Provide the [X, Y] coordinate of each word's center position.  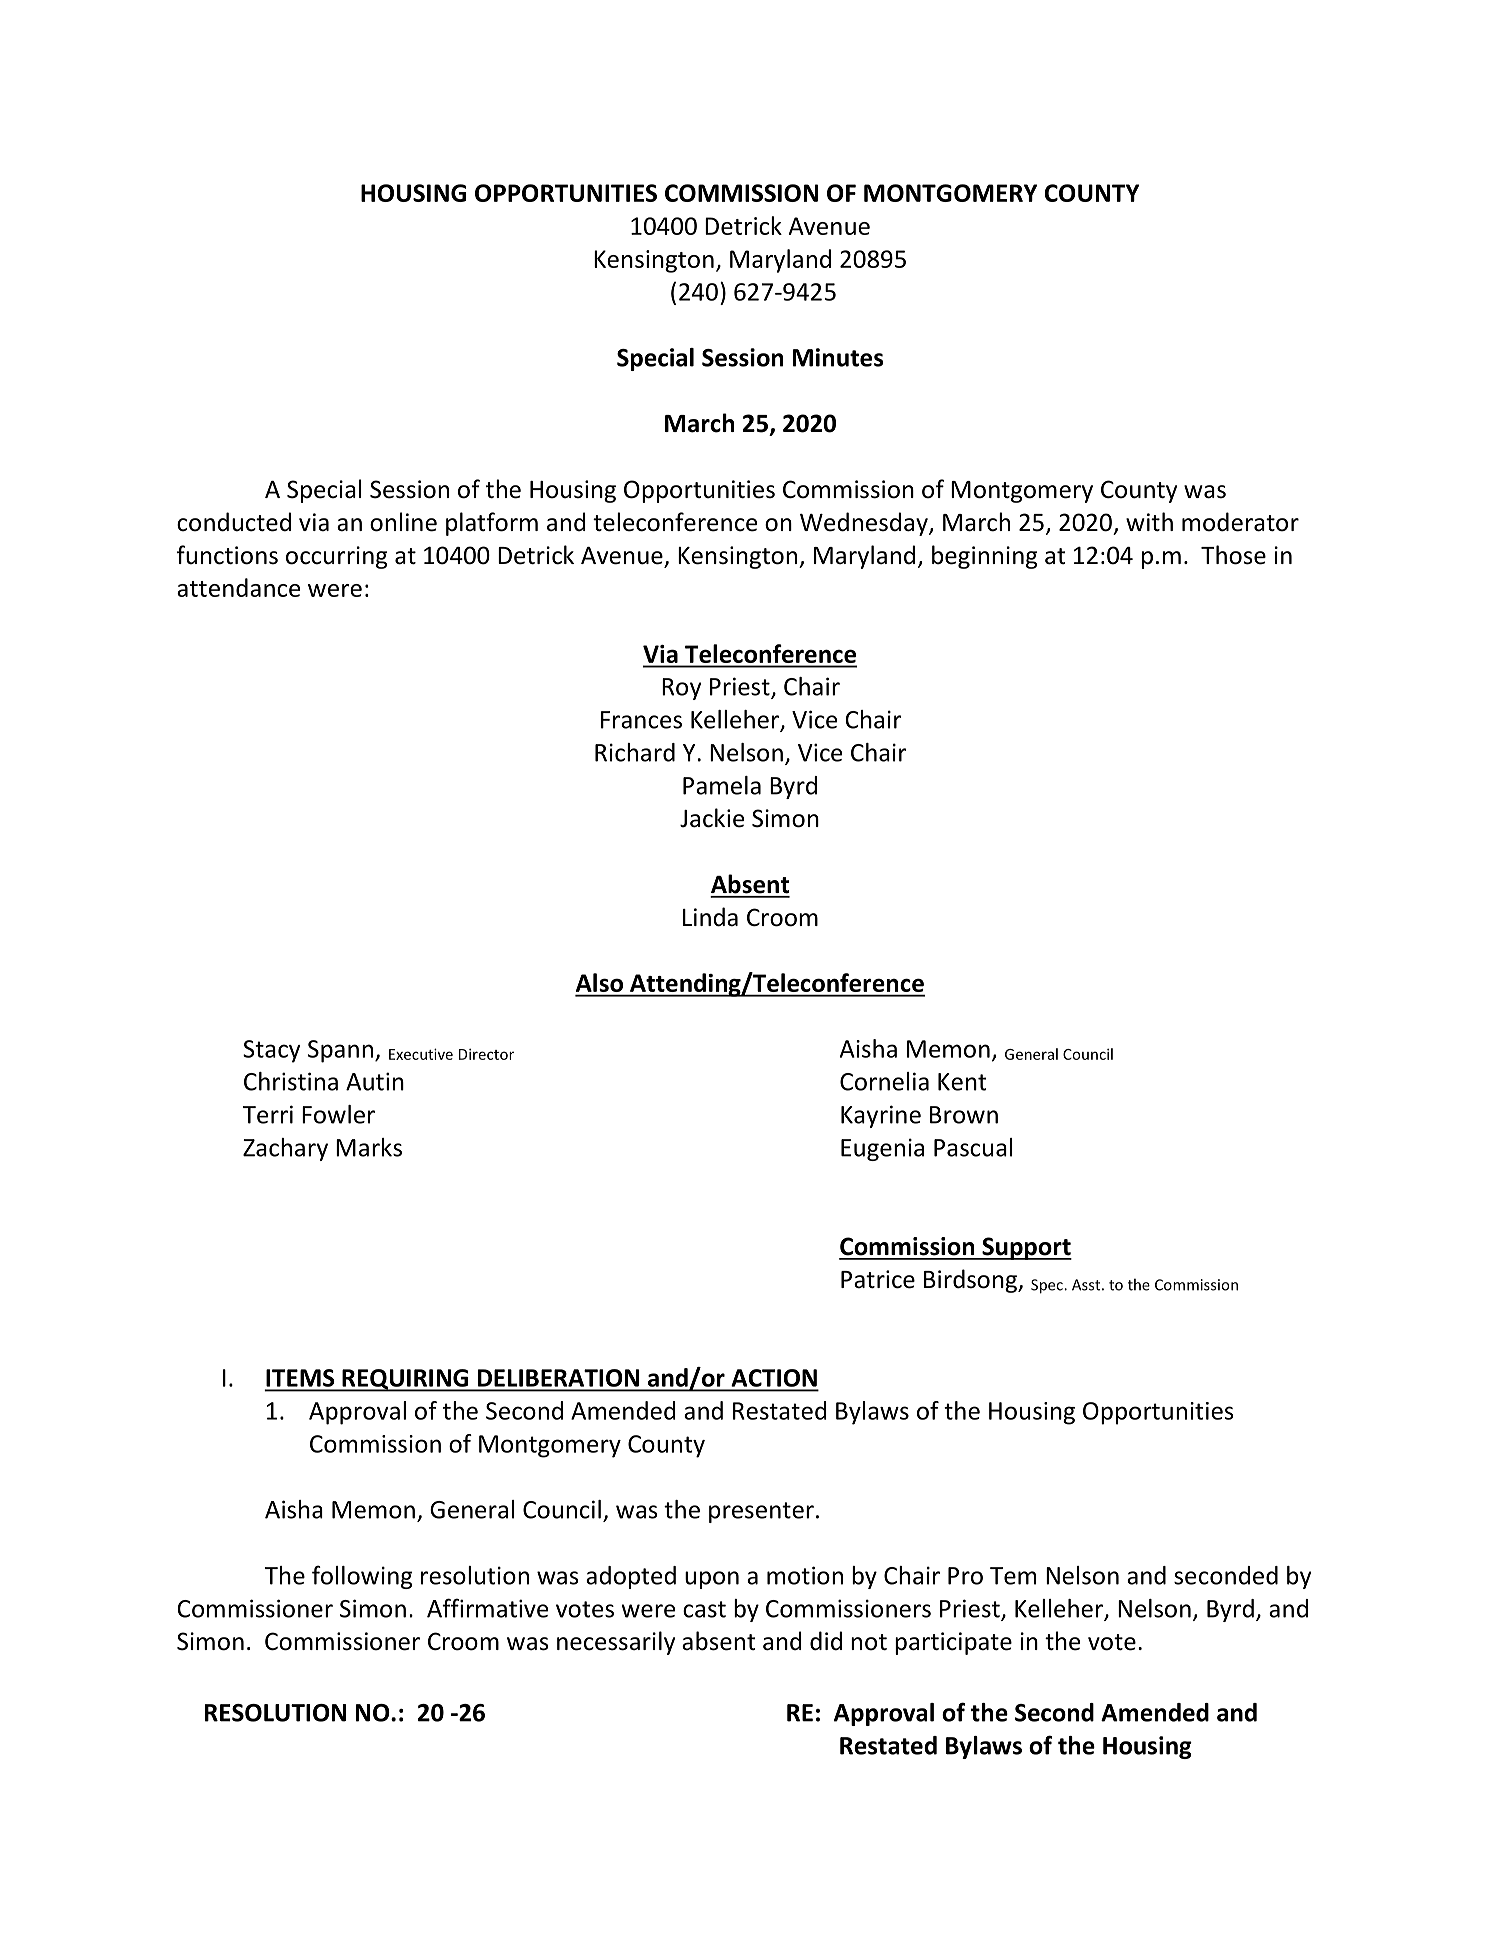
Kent [962, 1082]
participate [953, 1643]
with [1149, 522]
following [362, 1577]
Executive [421, 1054]
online [403, 522]
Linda [710, 917]
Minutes [838, 357]
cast [704, 1609]
